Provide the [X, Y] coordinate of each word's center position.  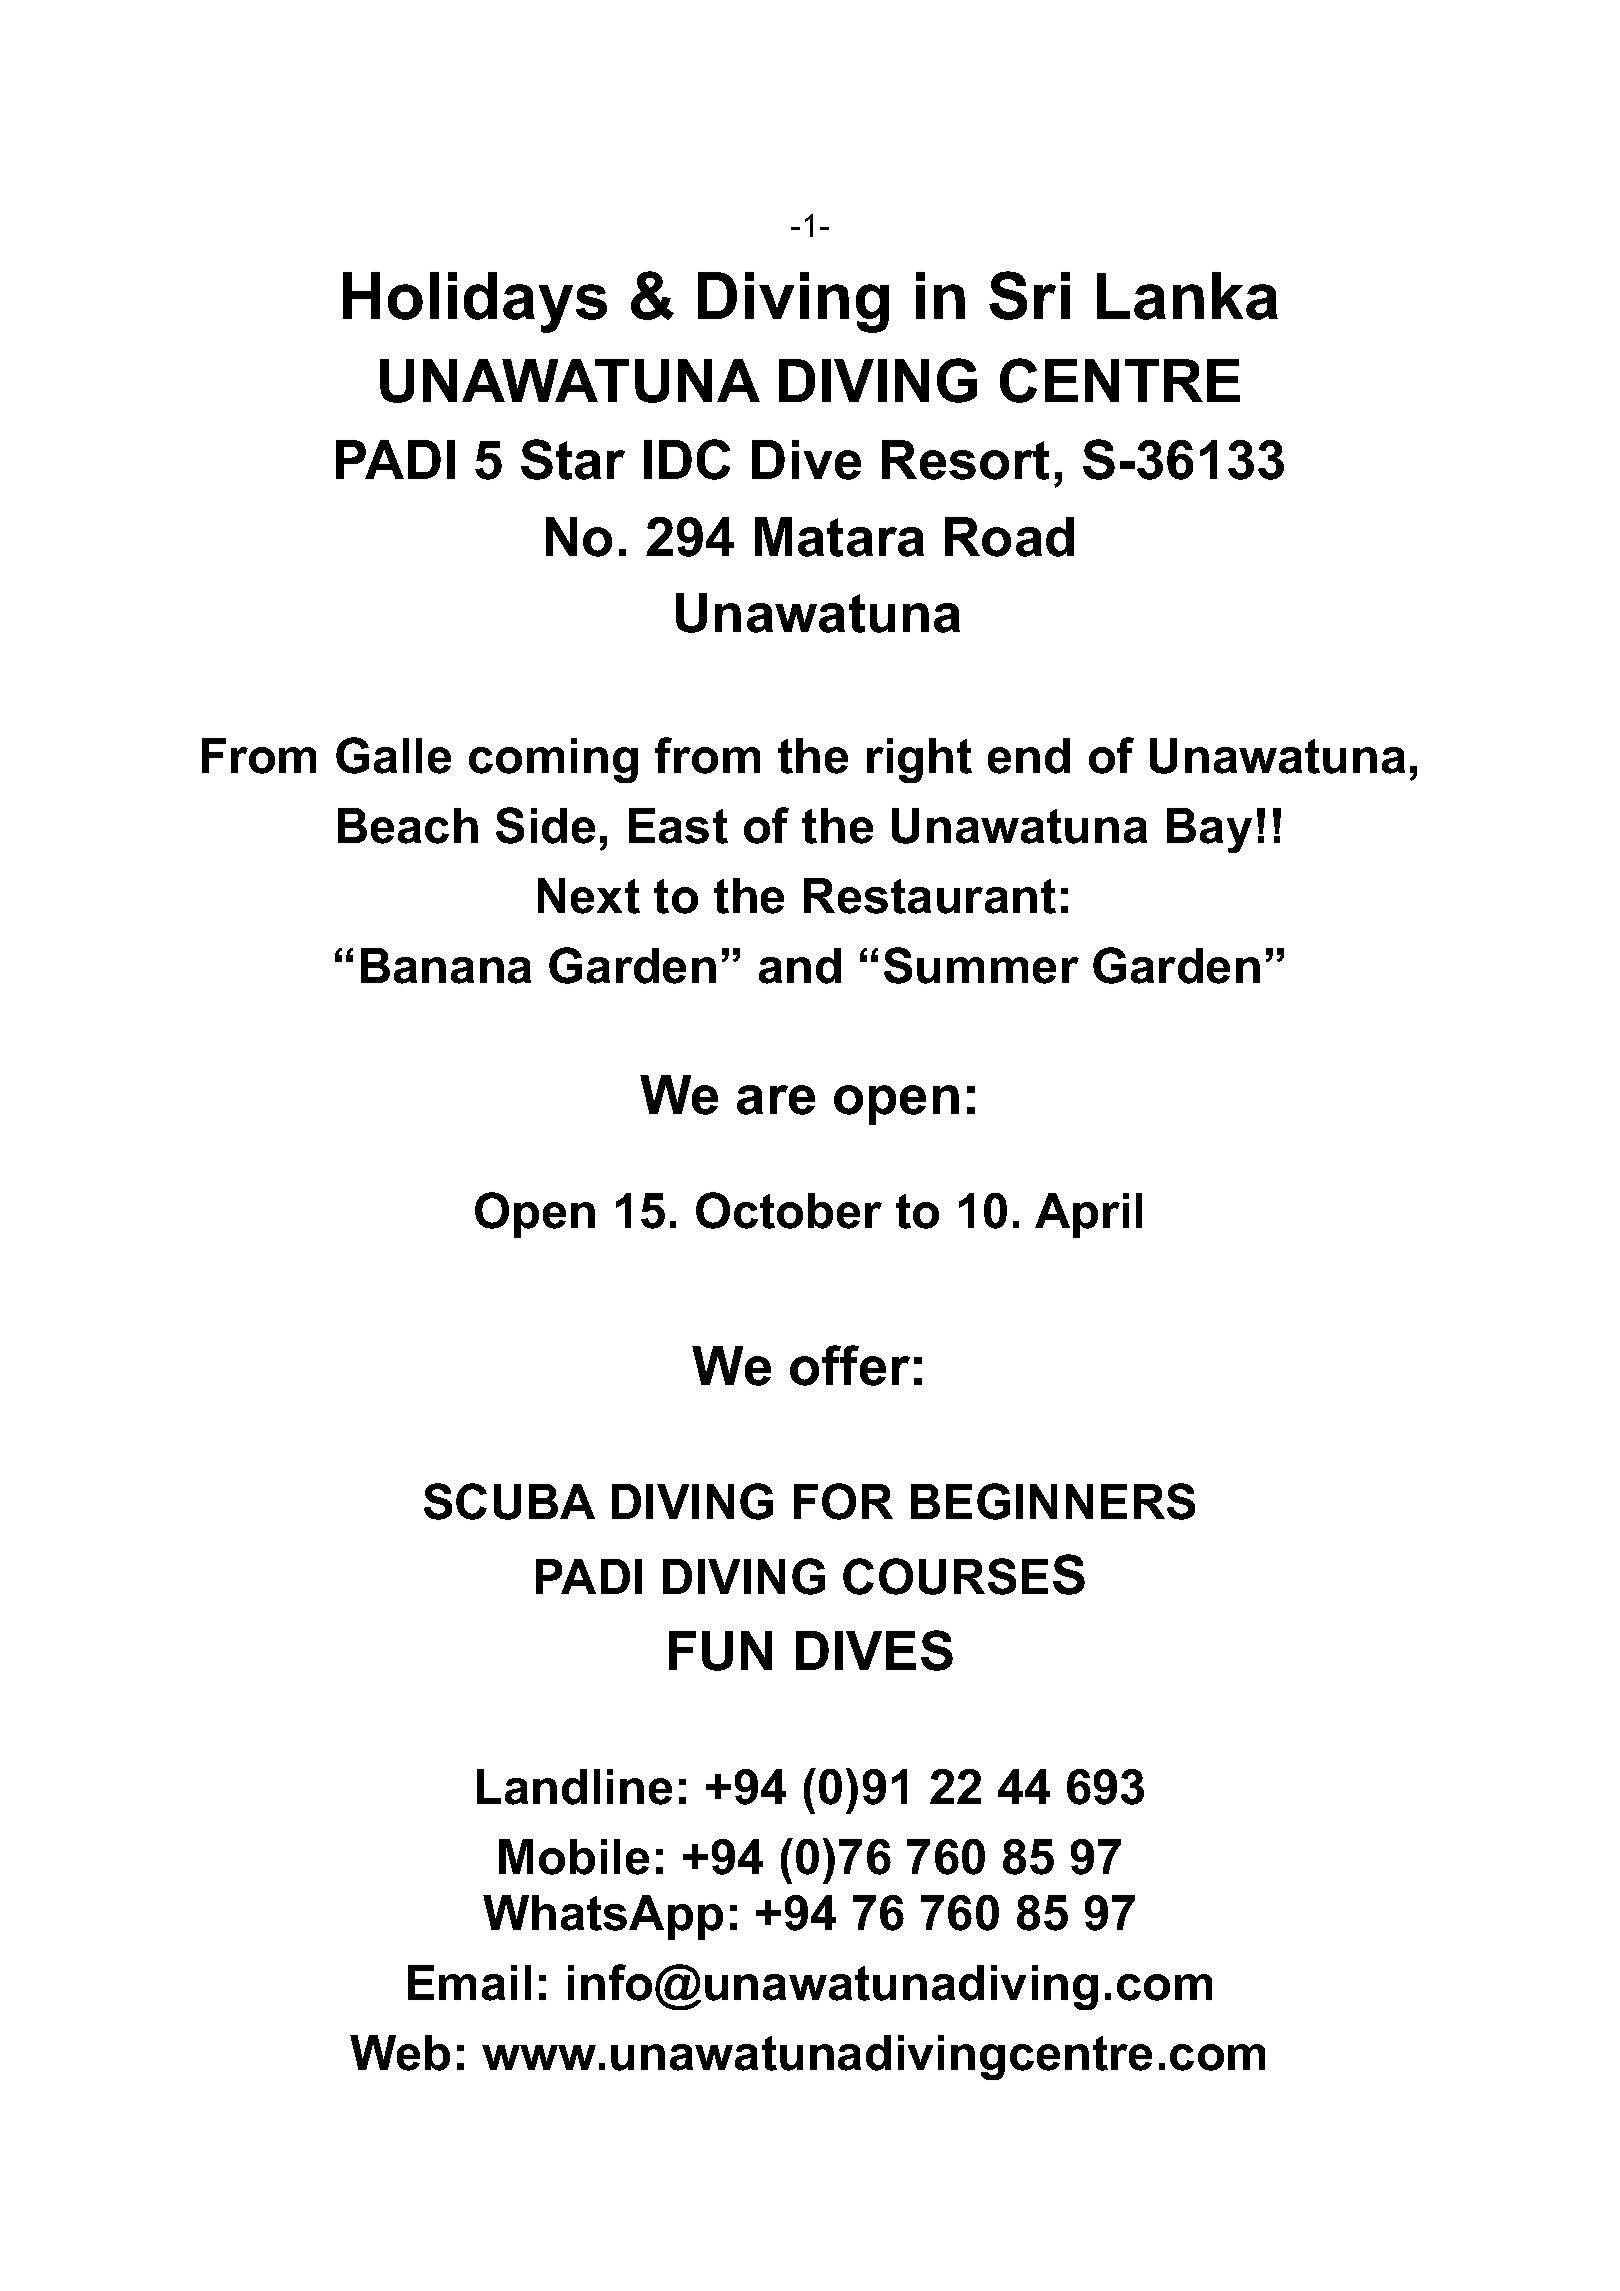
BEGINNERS [1053, 1501]
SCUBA [509, 1501]
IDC [687, 459]
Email [469, 1983]
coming [553, 760]
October [789, 1210]
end [1029, 756]
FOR [843, 1501]
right [919, 760]
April [1088, 1215]
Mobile [574, 1857]
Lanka [1187, 296]
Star [573, 459]
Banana [446, 966]
